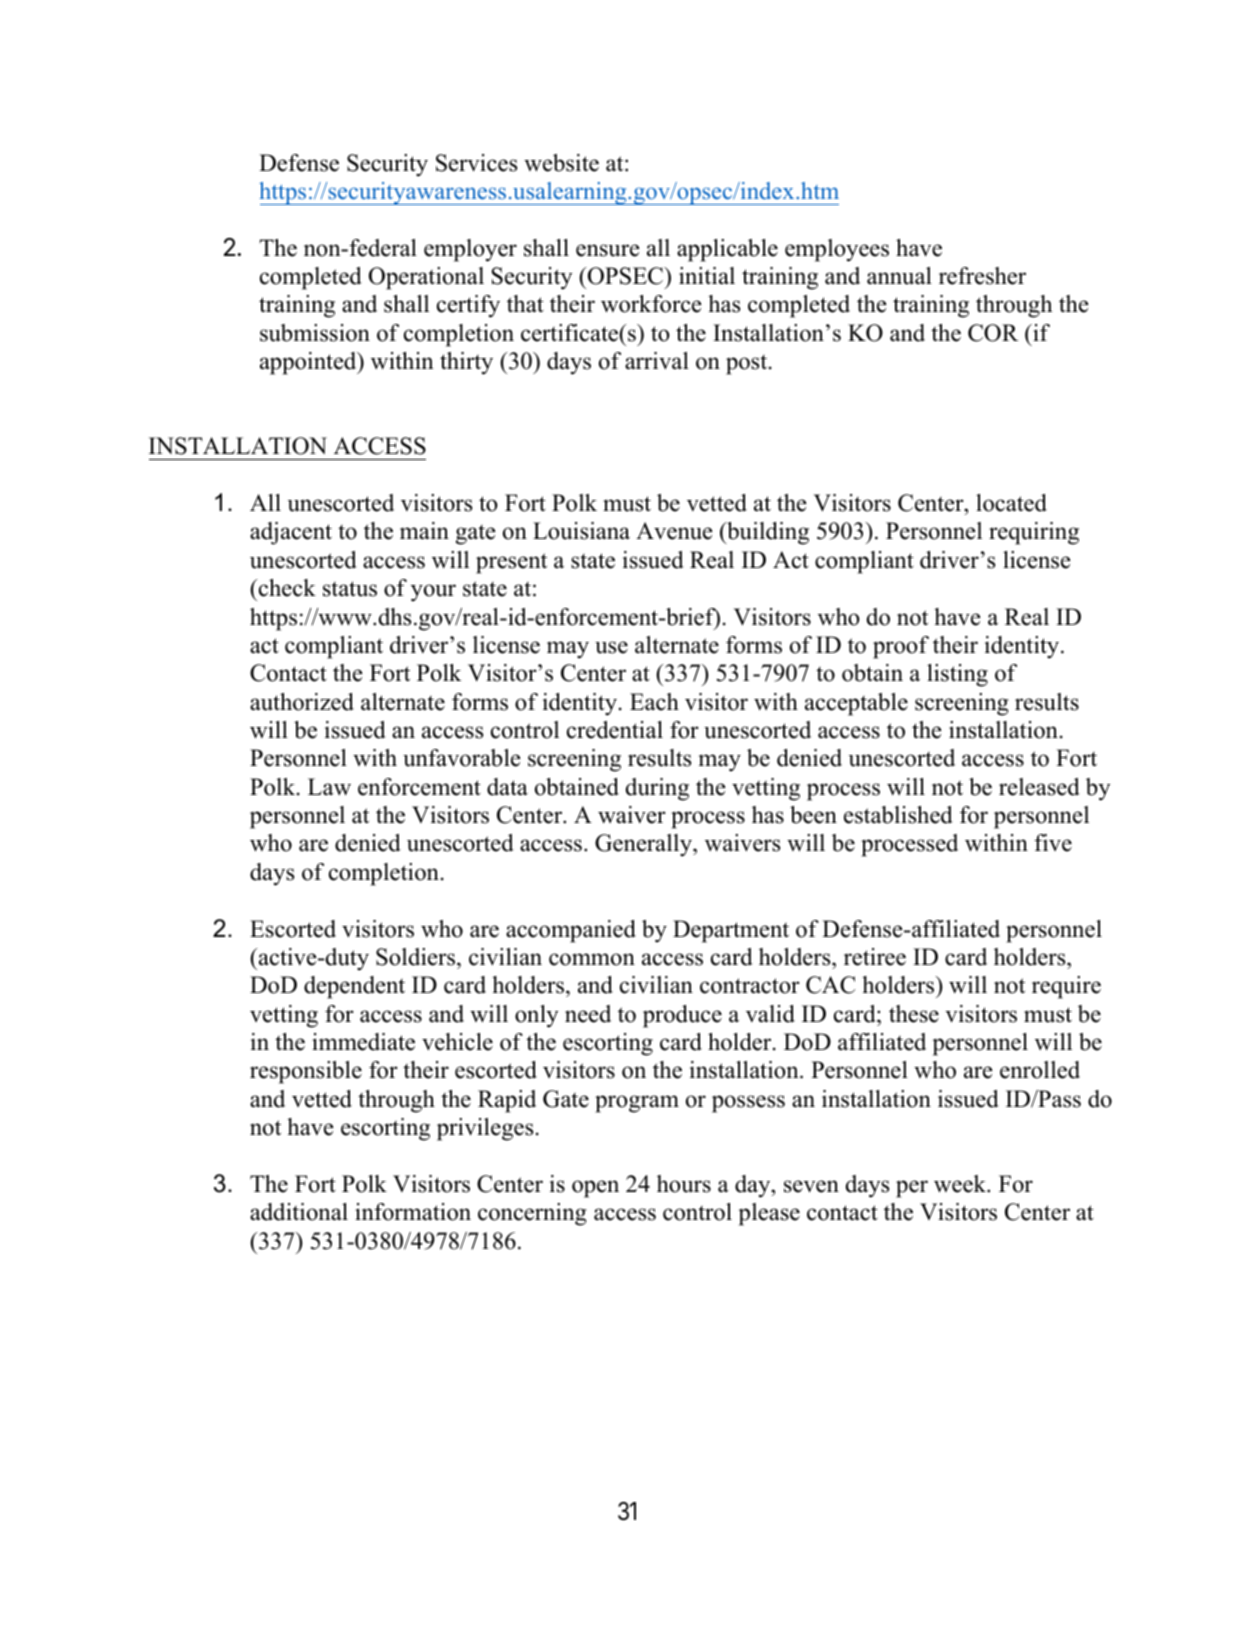 The width and height of the screenshot is (1258, 1628). What do you see at coordinates (302, 702) in the screenshot?
I see `authorized` at bounding box center [302, 702].
